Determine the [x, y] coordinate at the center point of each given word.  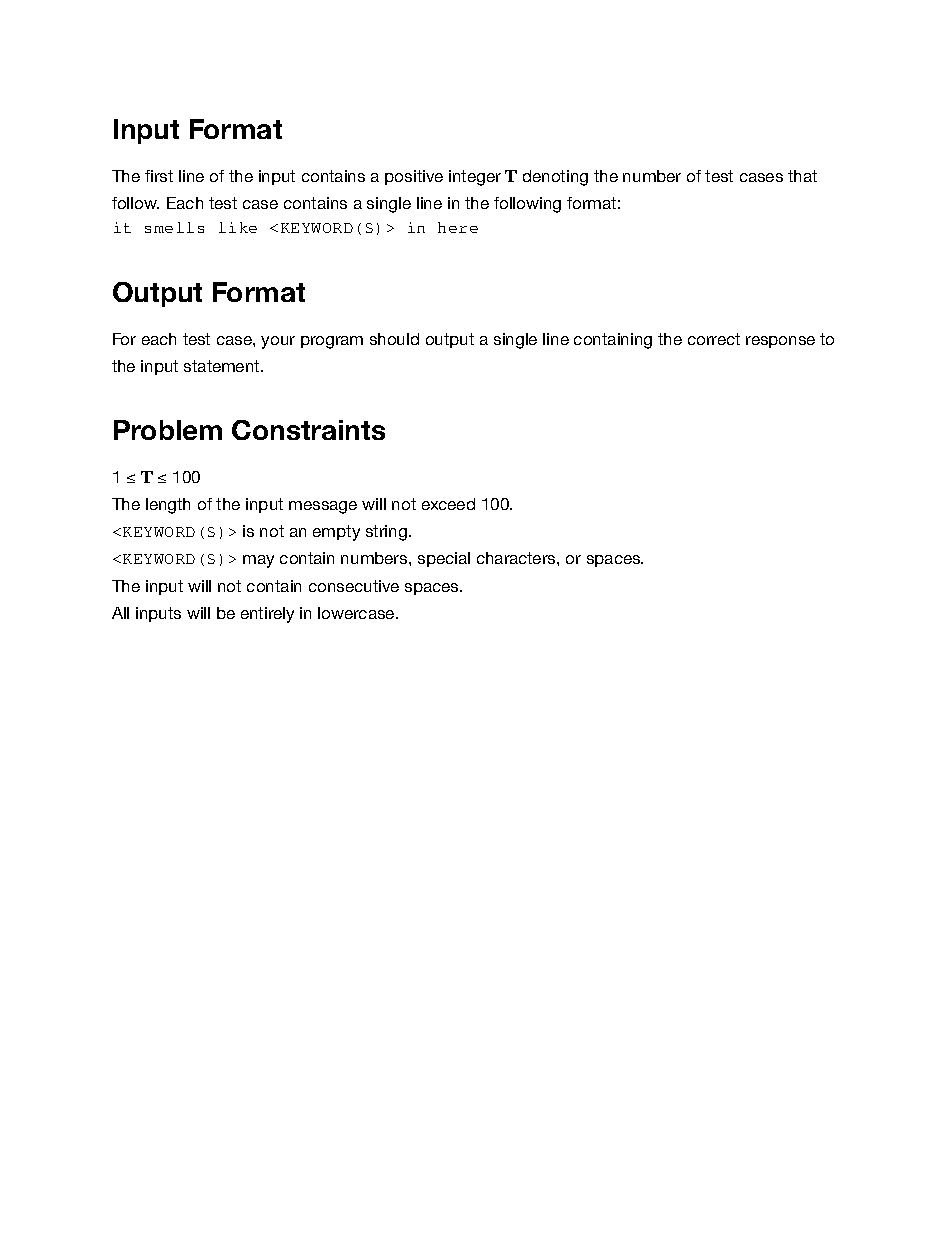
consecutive [354, 586]
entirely [267, 615]
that [802, 176]
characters [517, 558]
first [159, 176]
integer [475, 178]
